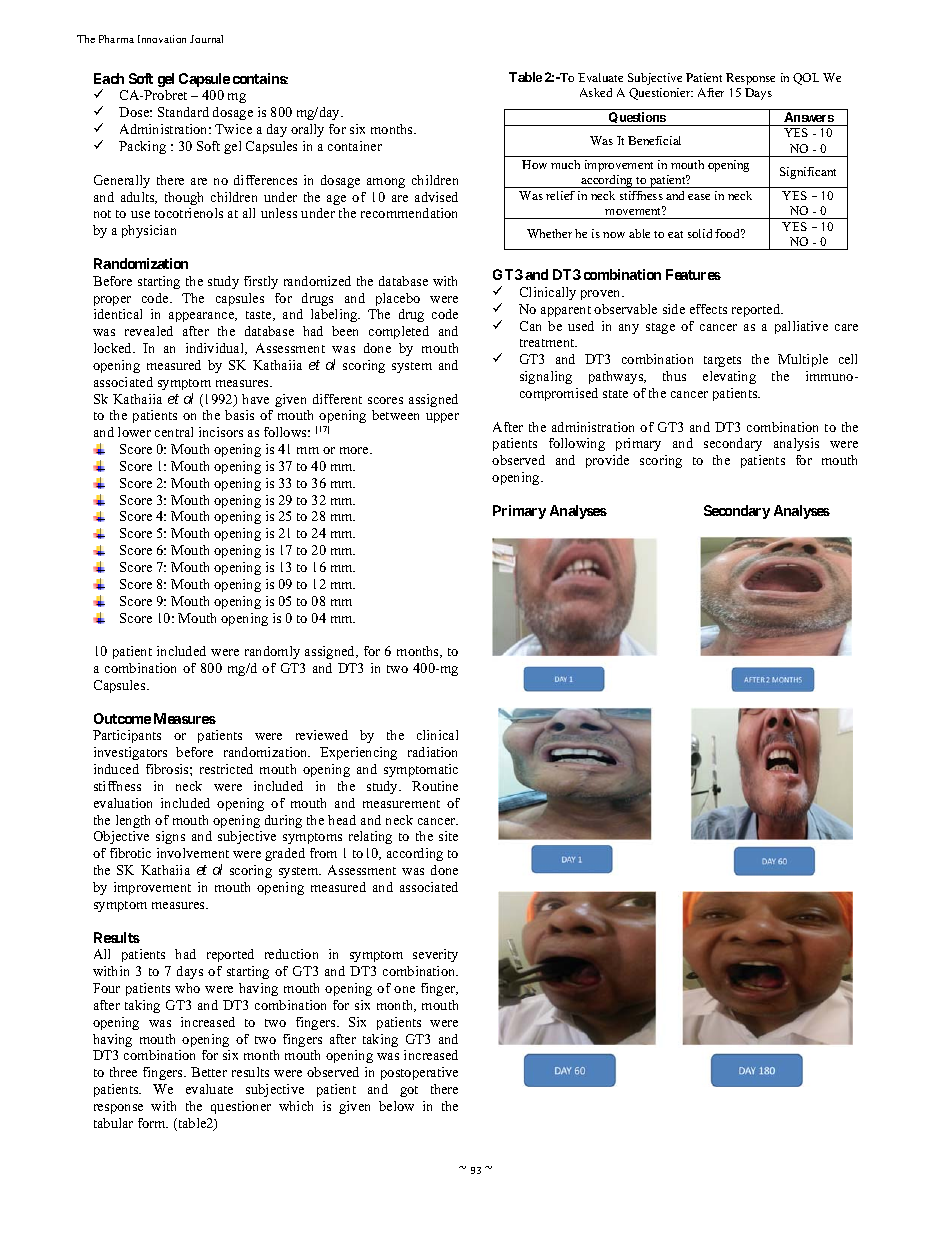 The height and width of the screenshot is (1233, 952). Describe the element at coordinates (806, 79) in the screenshot. I see `QOL` at that location.
